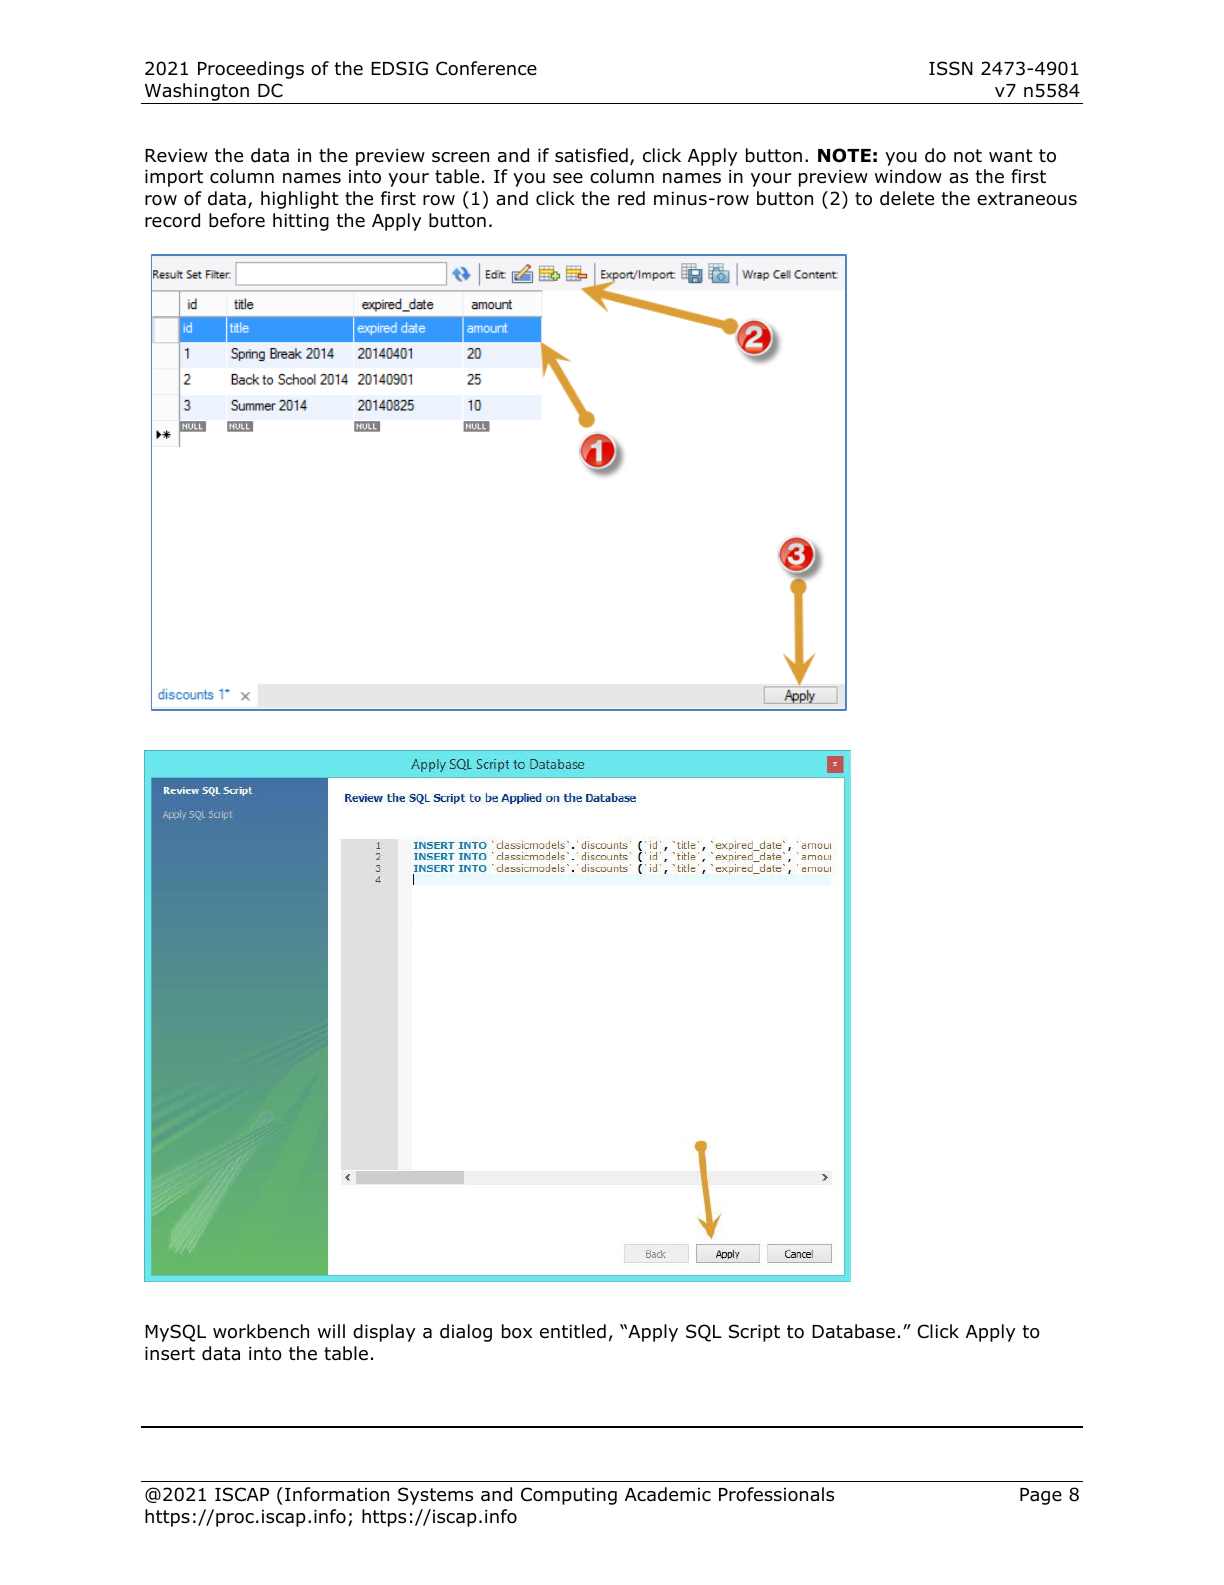 The width and height of the page is (1224, 1585). What do you see at coordinates (573, 1331) in the page?
I see `entitled` at bounding box center [573, 1331].
